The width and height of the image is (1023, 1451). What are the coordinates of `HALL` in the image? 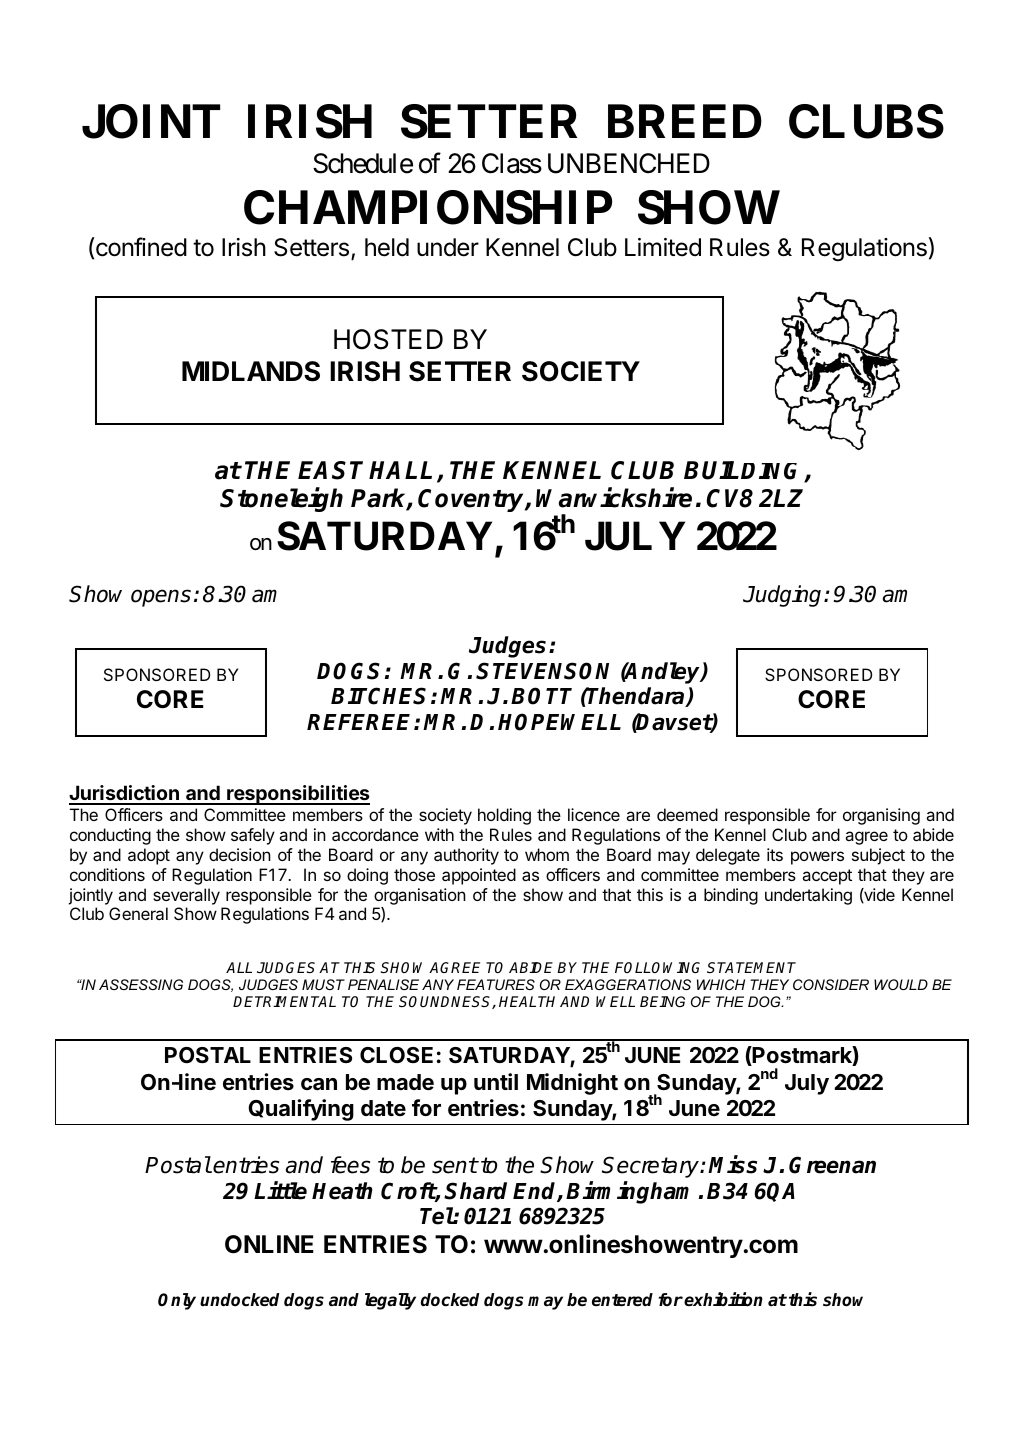 It's located at (400, 470).
